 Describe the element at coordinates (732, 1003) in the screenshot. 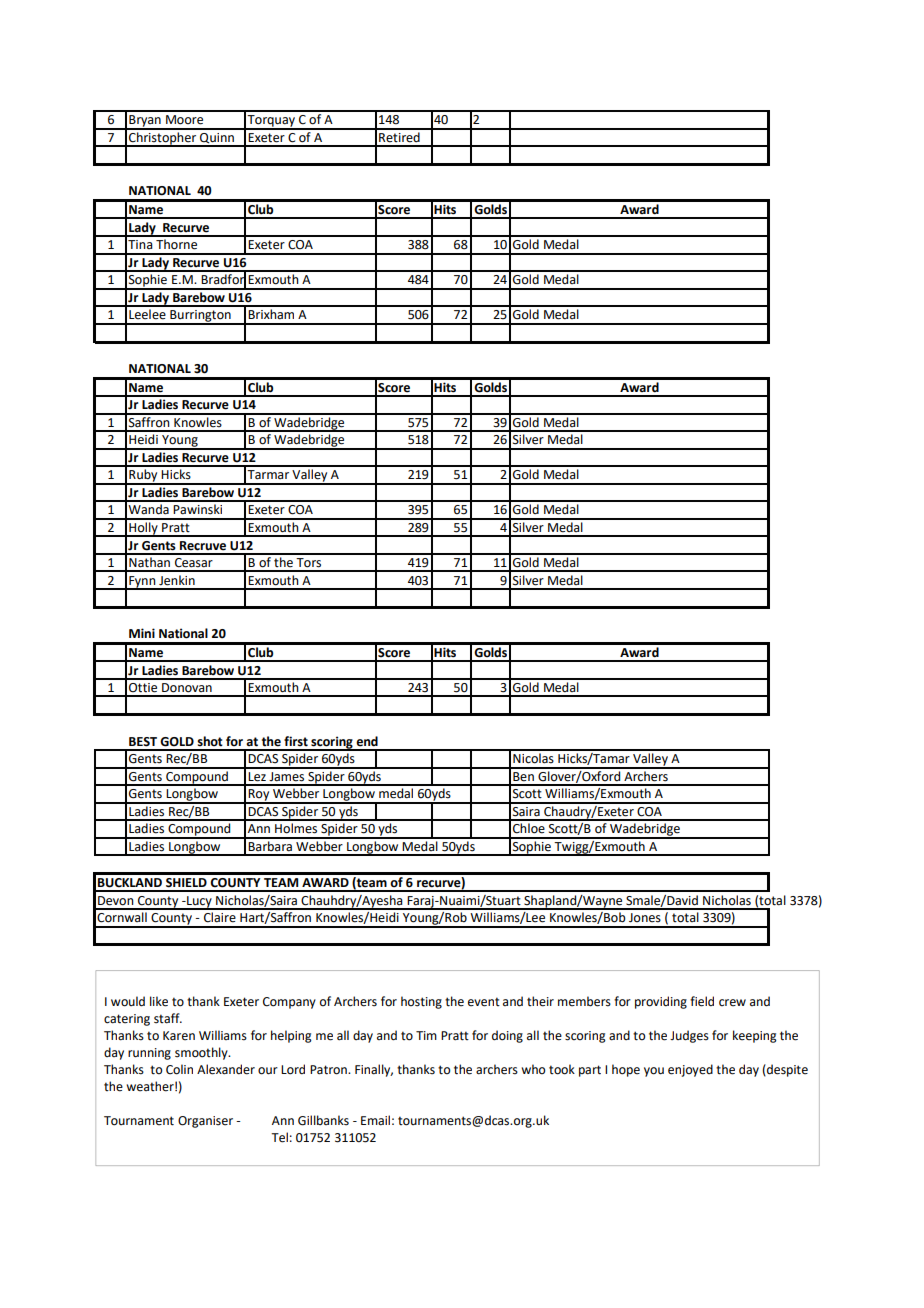

I see `crew` at that location.
